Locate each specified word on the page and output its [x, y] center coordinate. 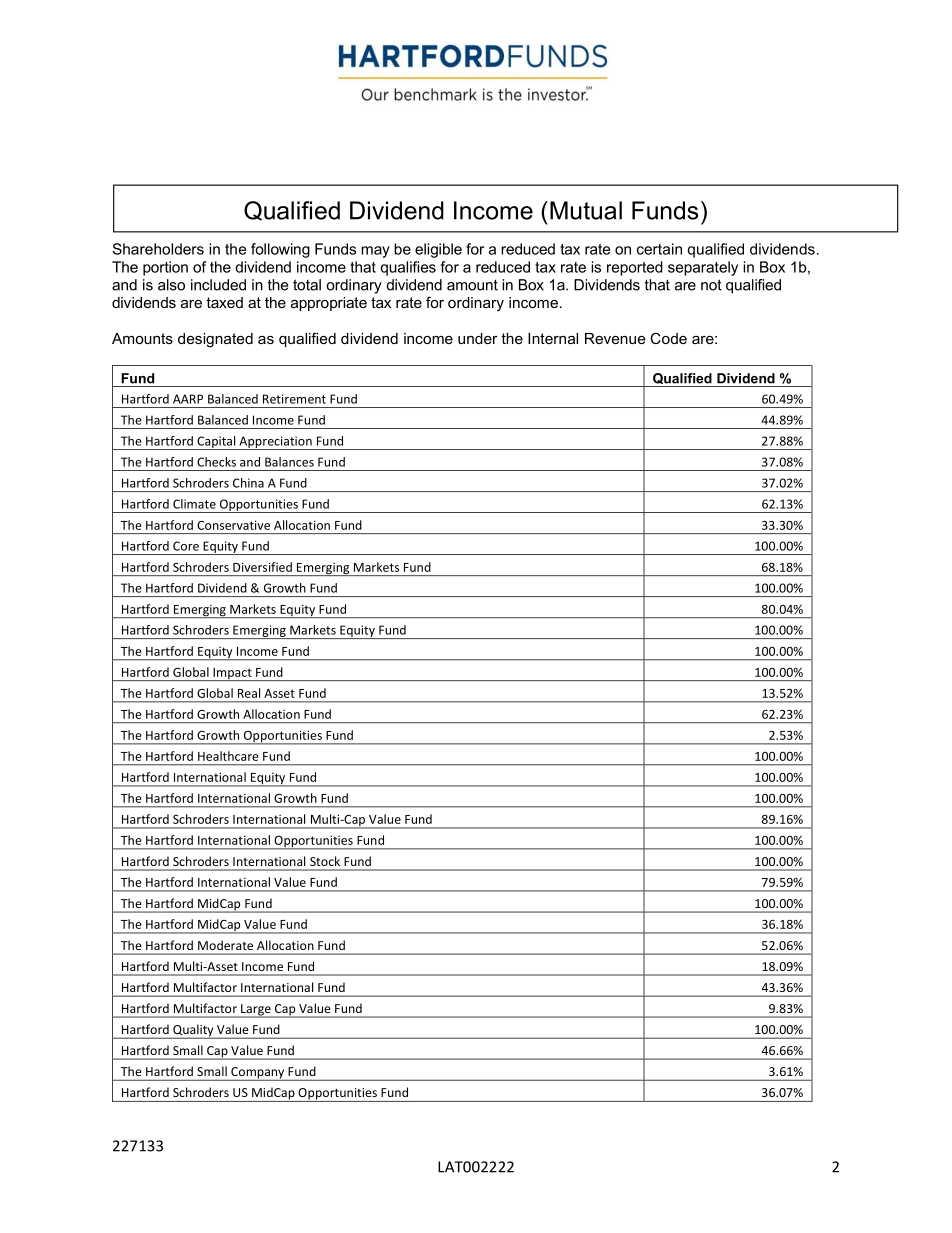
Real [249, 693]
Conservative [233, 525]
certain [659, 249]
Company [258, 1074]
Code [668, 338]
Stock [325, 861]
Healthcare [228, 756]
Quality [193, 1031]
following [280, 250]
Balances [289, 462]
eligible [438, 250]
